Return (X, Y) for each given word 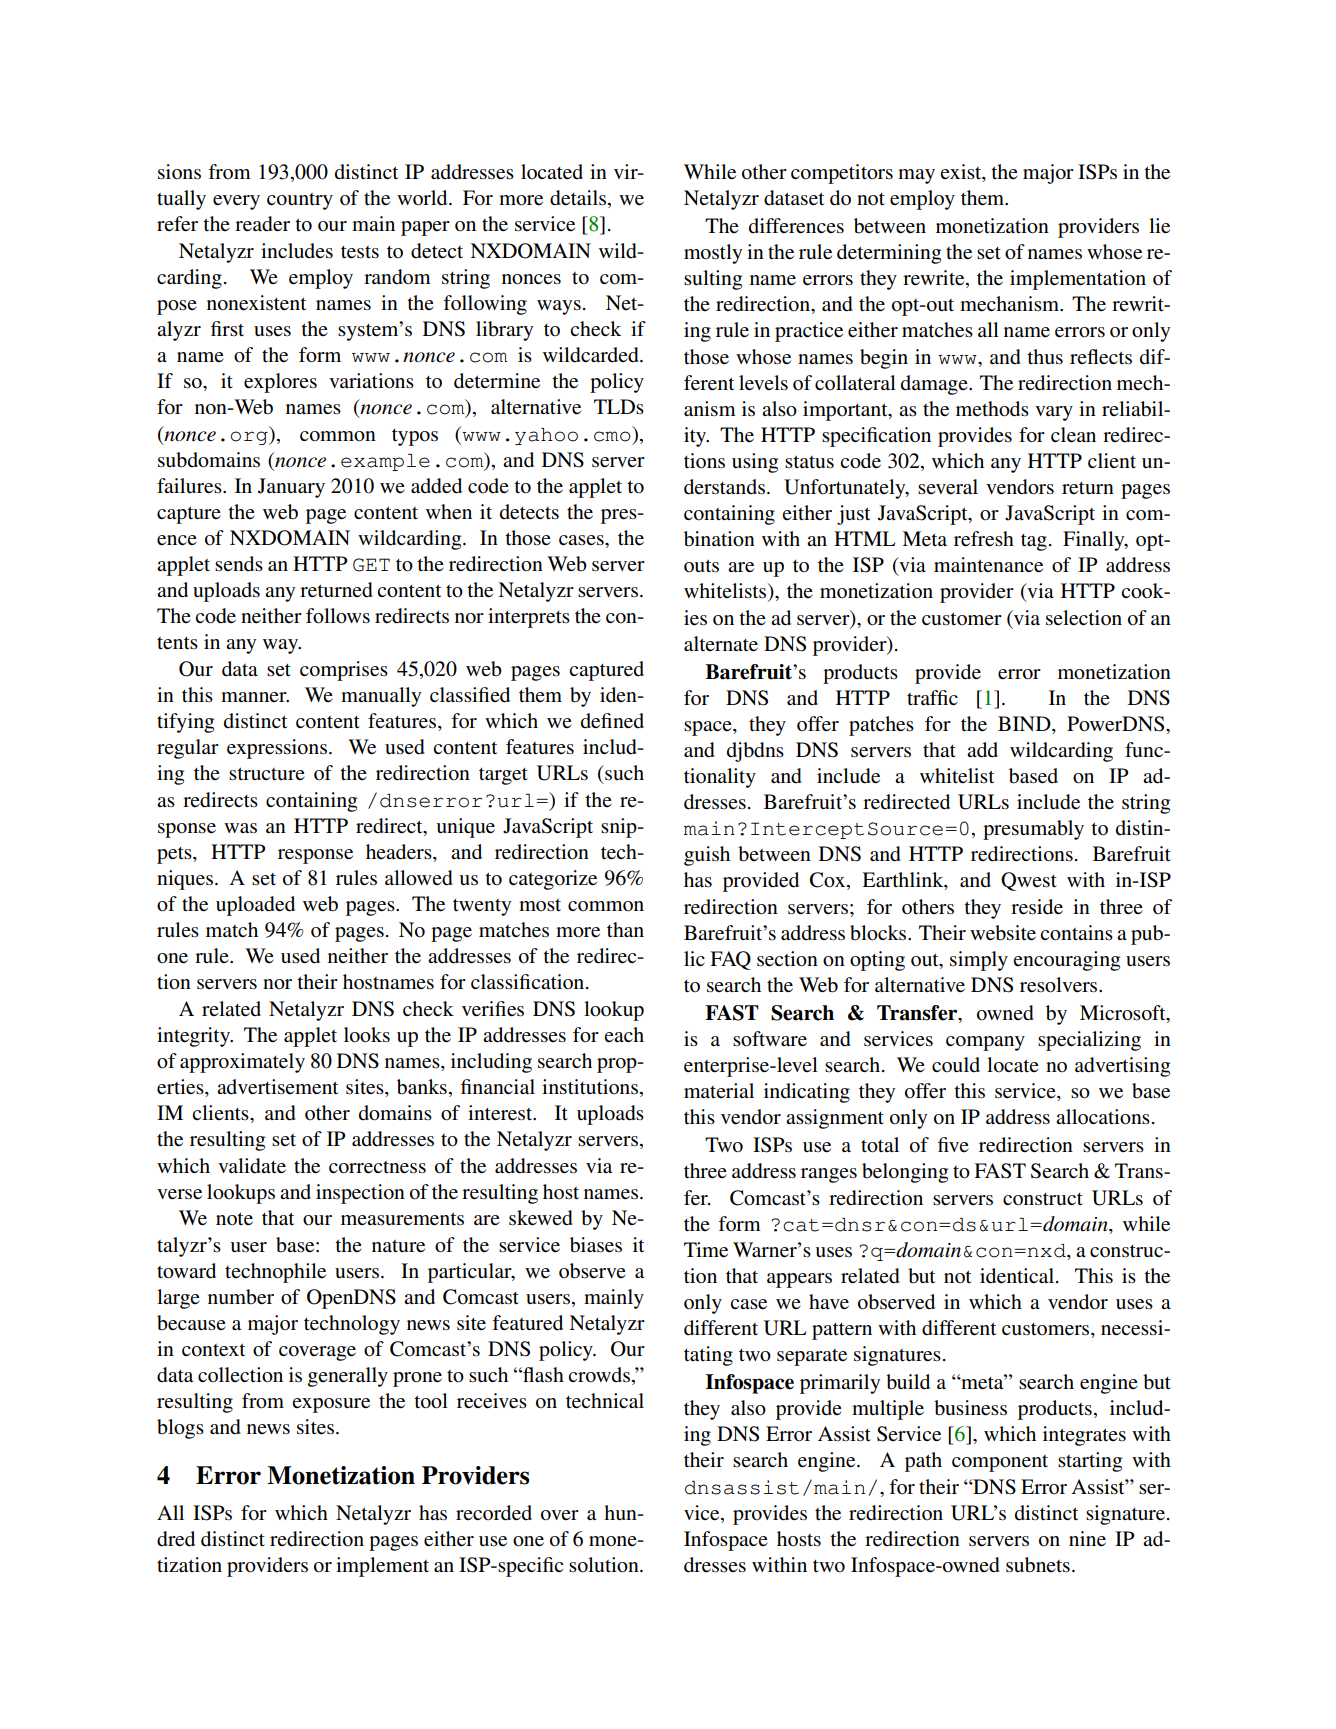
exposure (331, 1405)
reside (1037, 907)
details (579, 199)
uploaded (255, 906)
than (625, 929)
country (300, 201)
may (916, 176)
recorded (494, 1513)
